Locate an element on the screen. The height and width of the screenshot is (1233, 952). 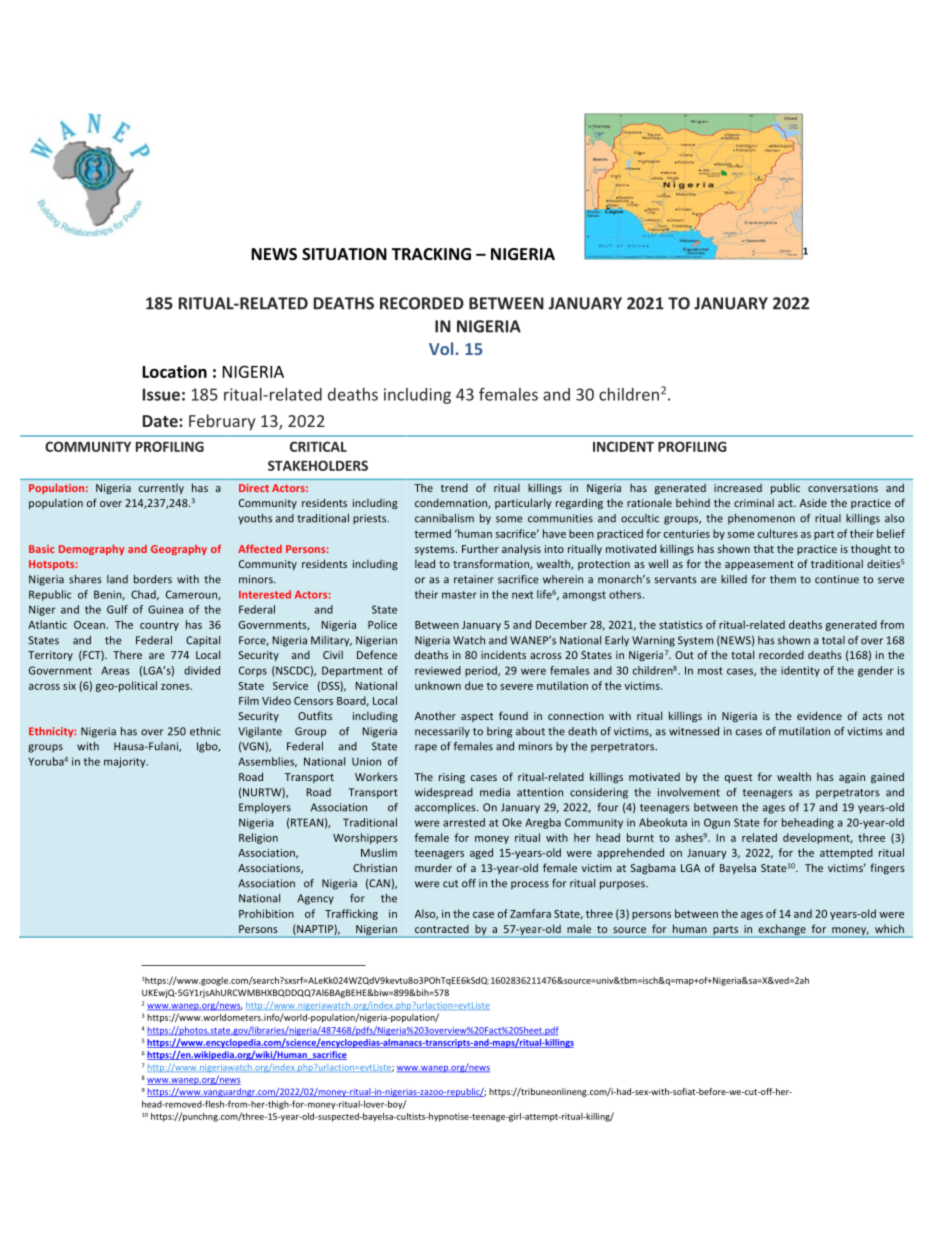
TRACKING is located at coordinates (431, 254).
